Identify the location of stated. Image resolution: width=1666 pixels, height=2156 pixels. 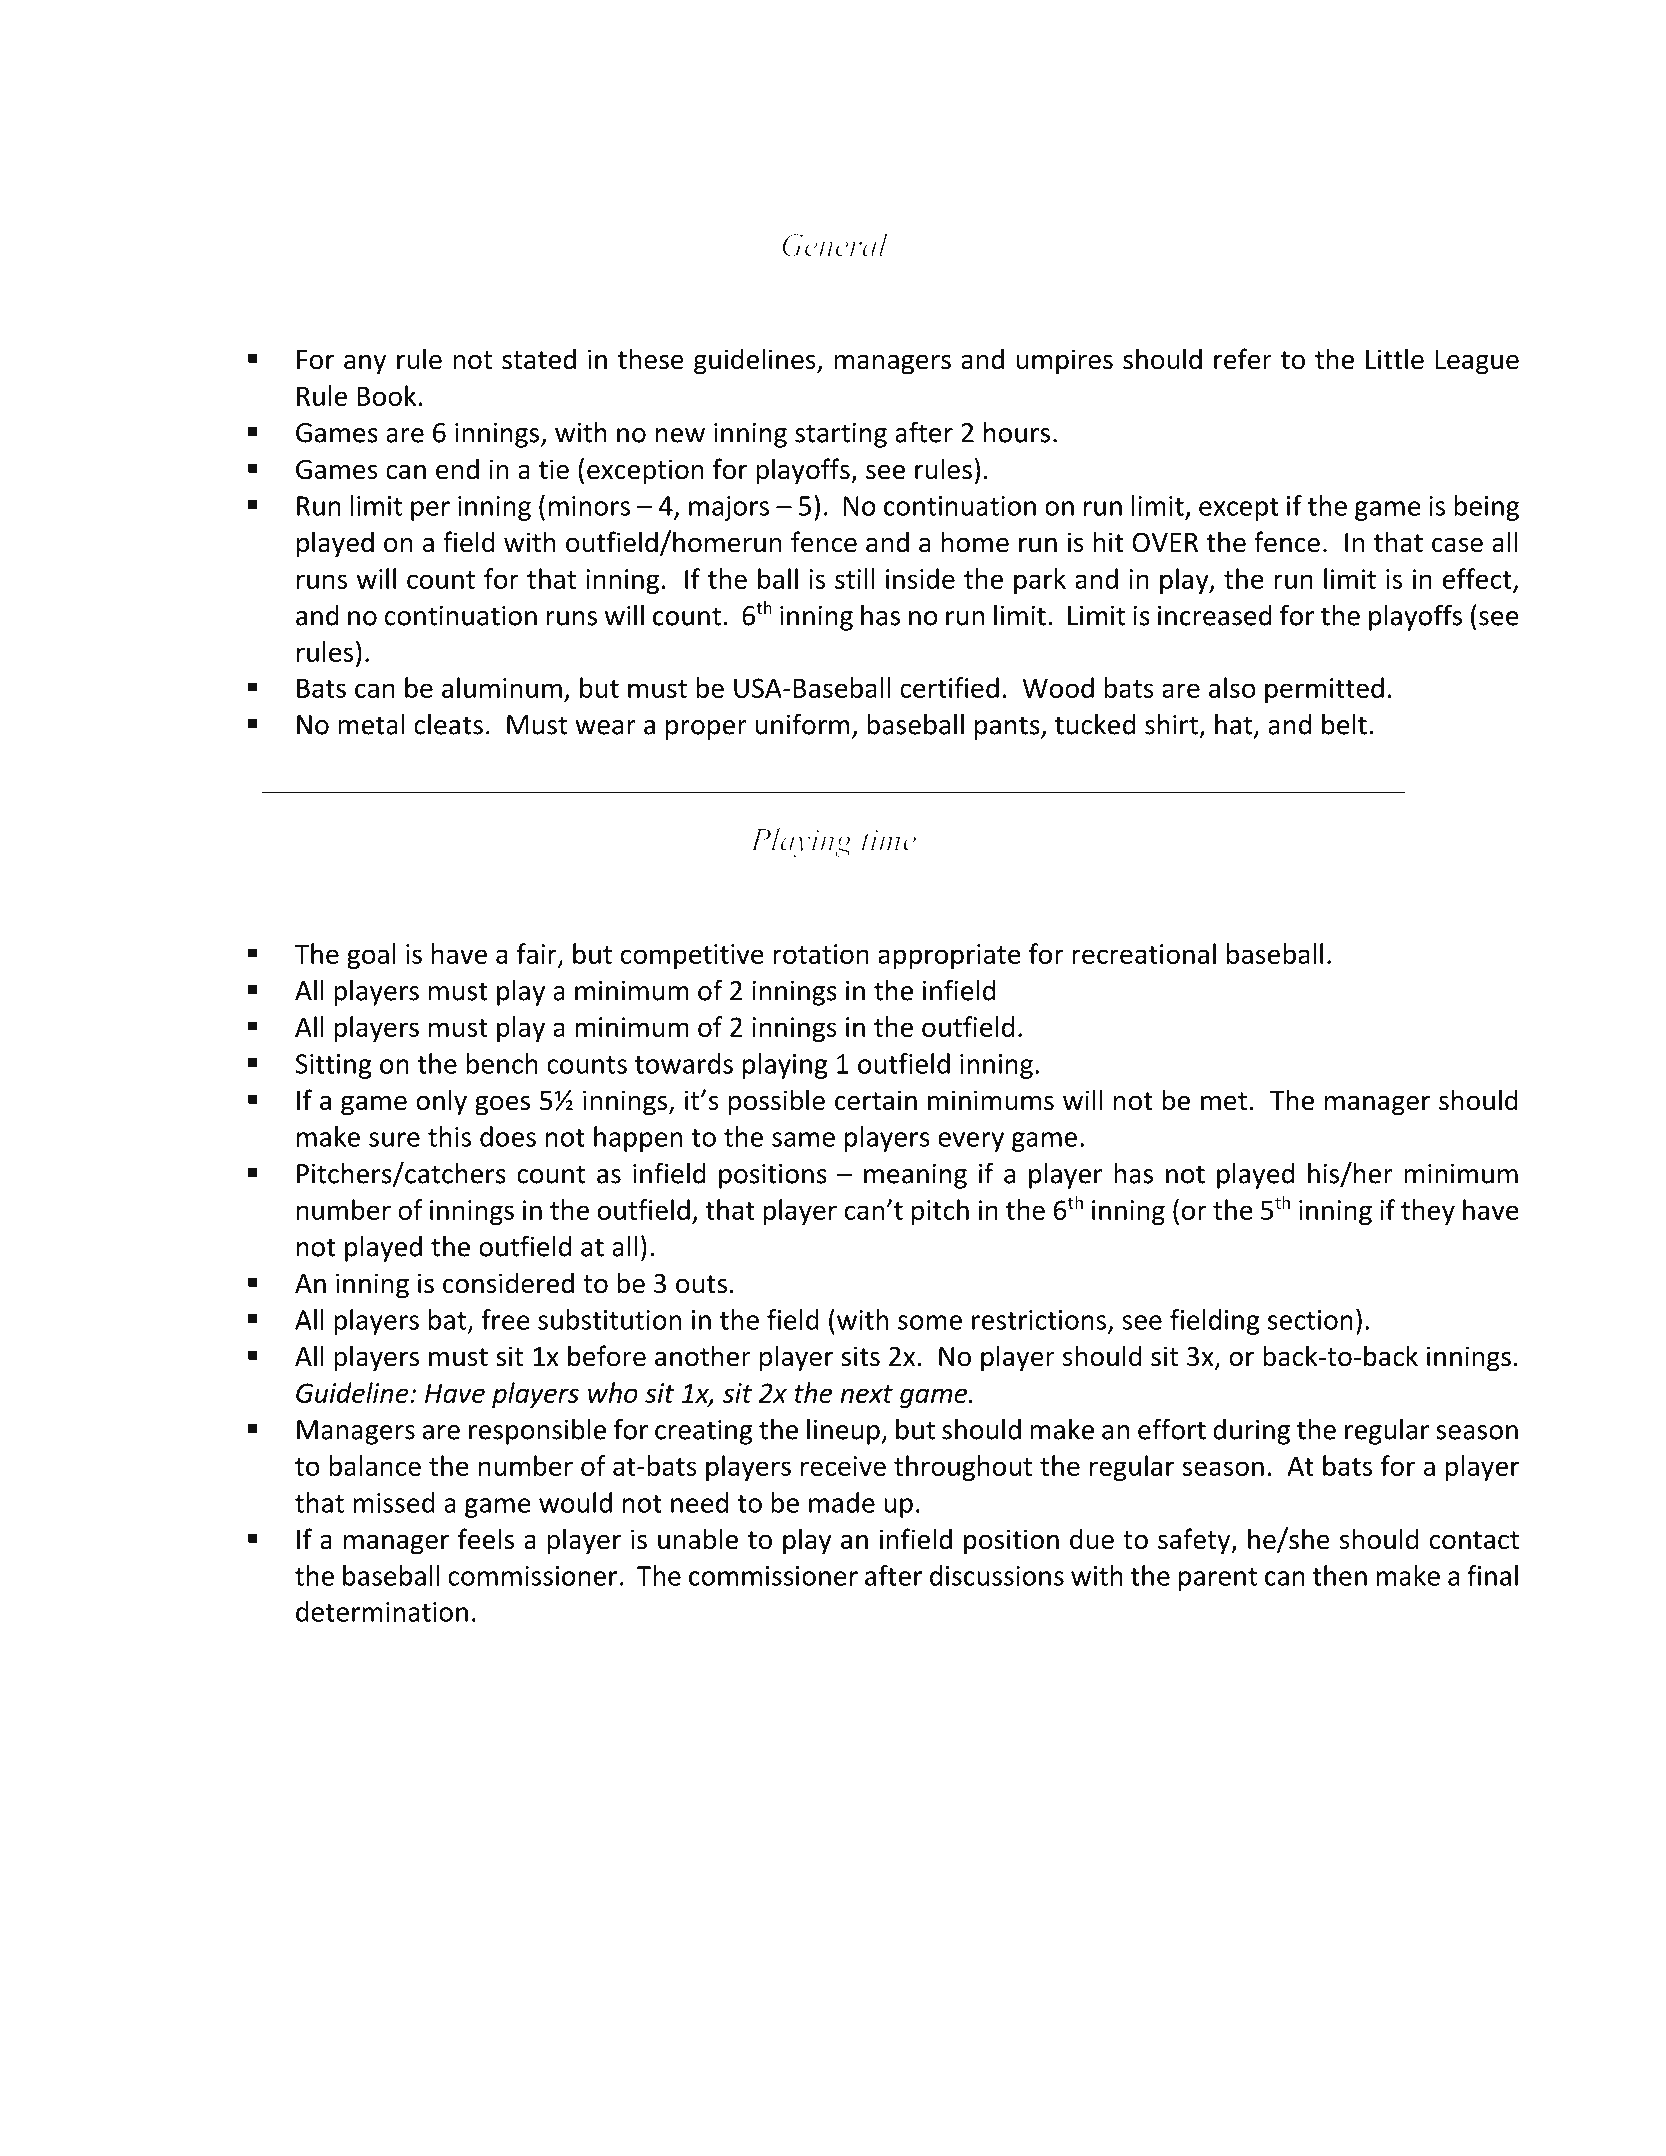
(539, 359).
